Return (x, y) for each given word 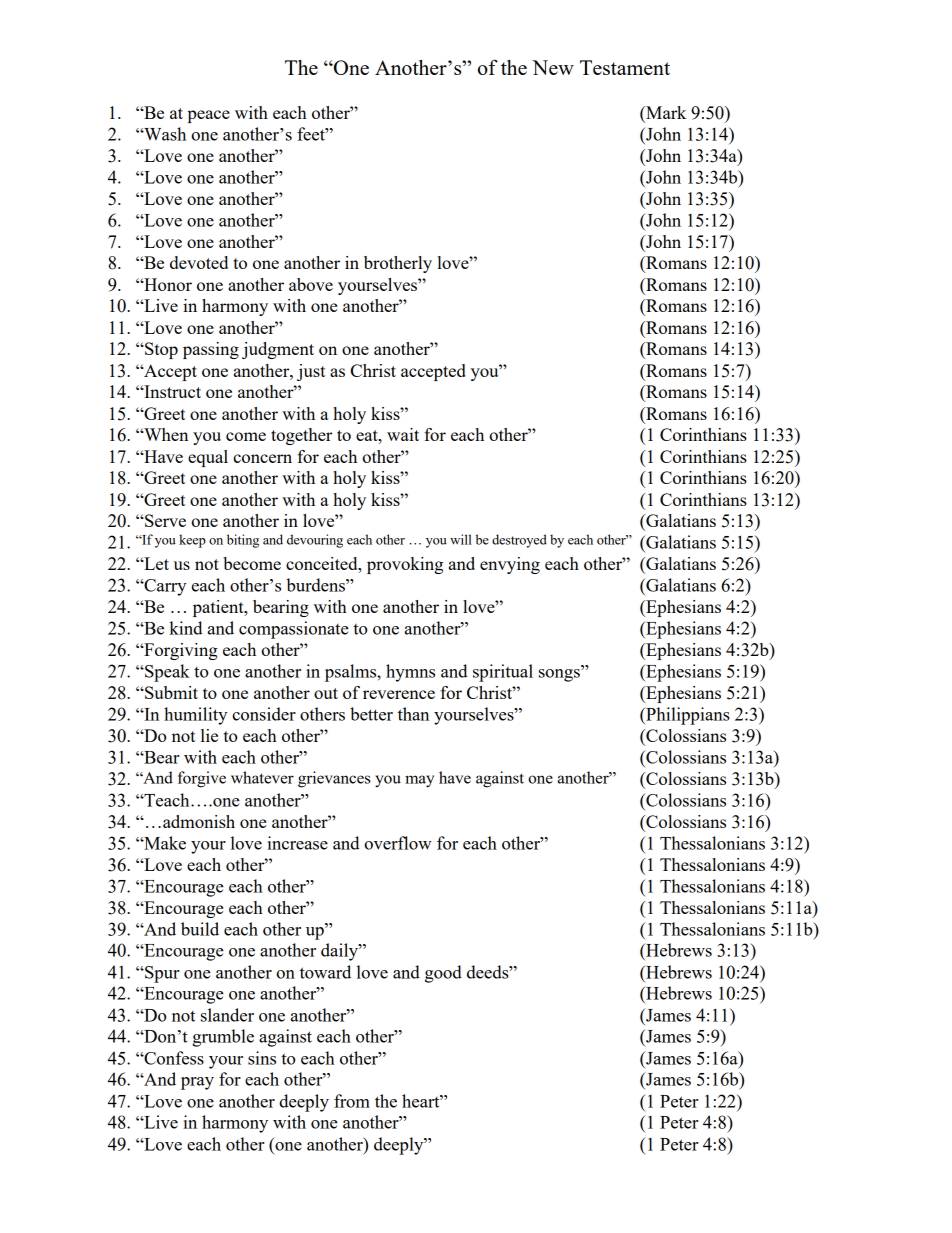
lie (209, 735)
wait (403, 434)
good (443, 974)
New (553, 67)
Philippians (687, 716)
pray (197, 1083)
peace (209, 116)
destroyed (519, 541)
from (352, 1101)
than (413, 714)
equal (208, 458)
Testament (625, 67)
